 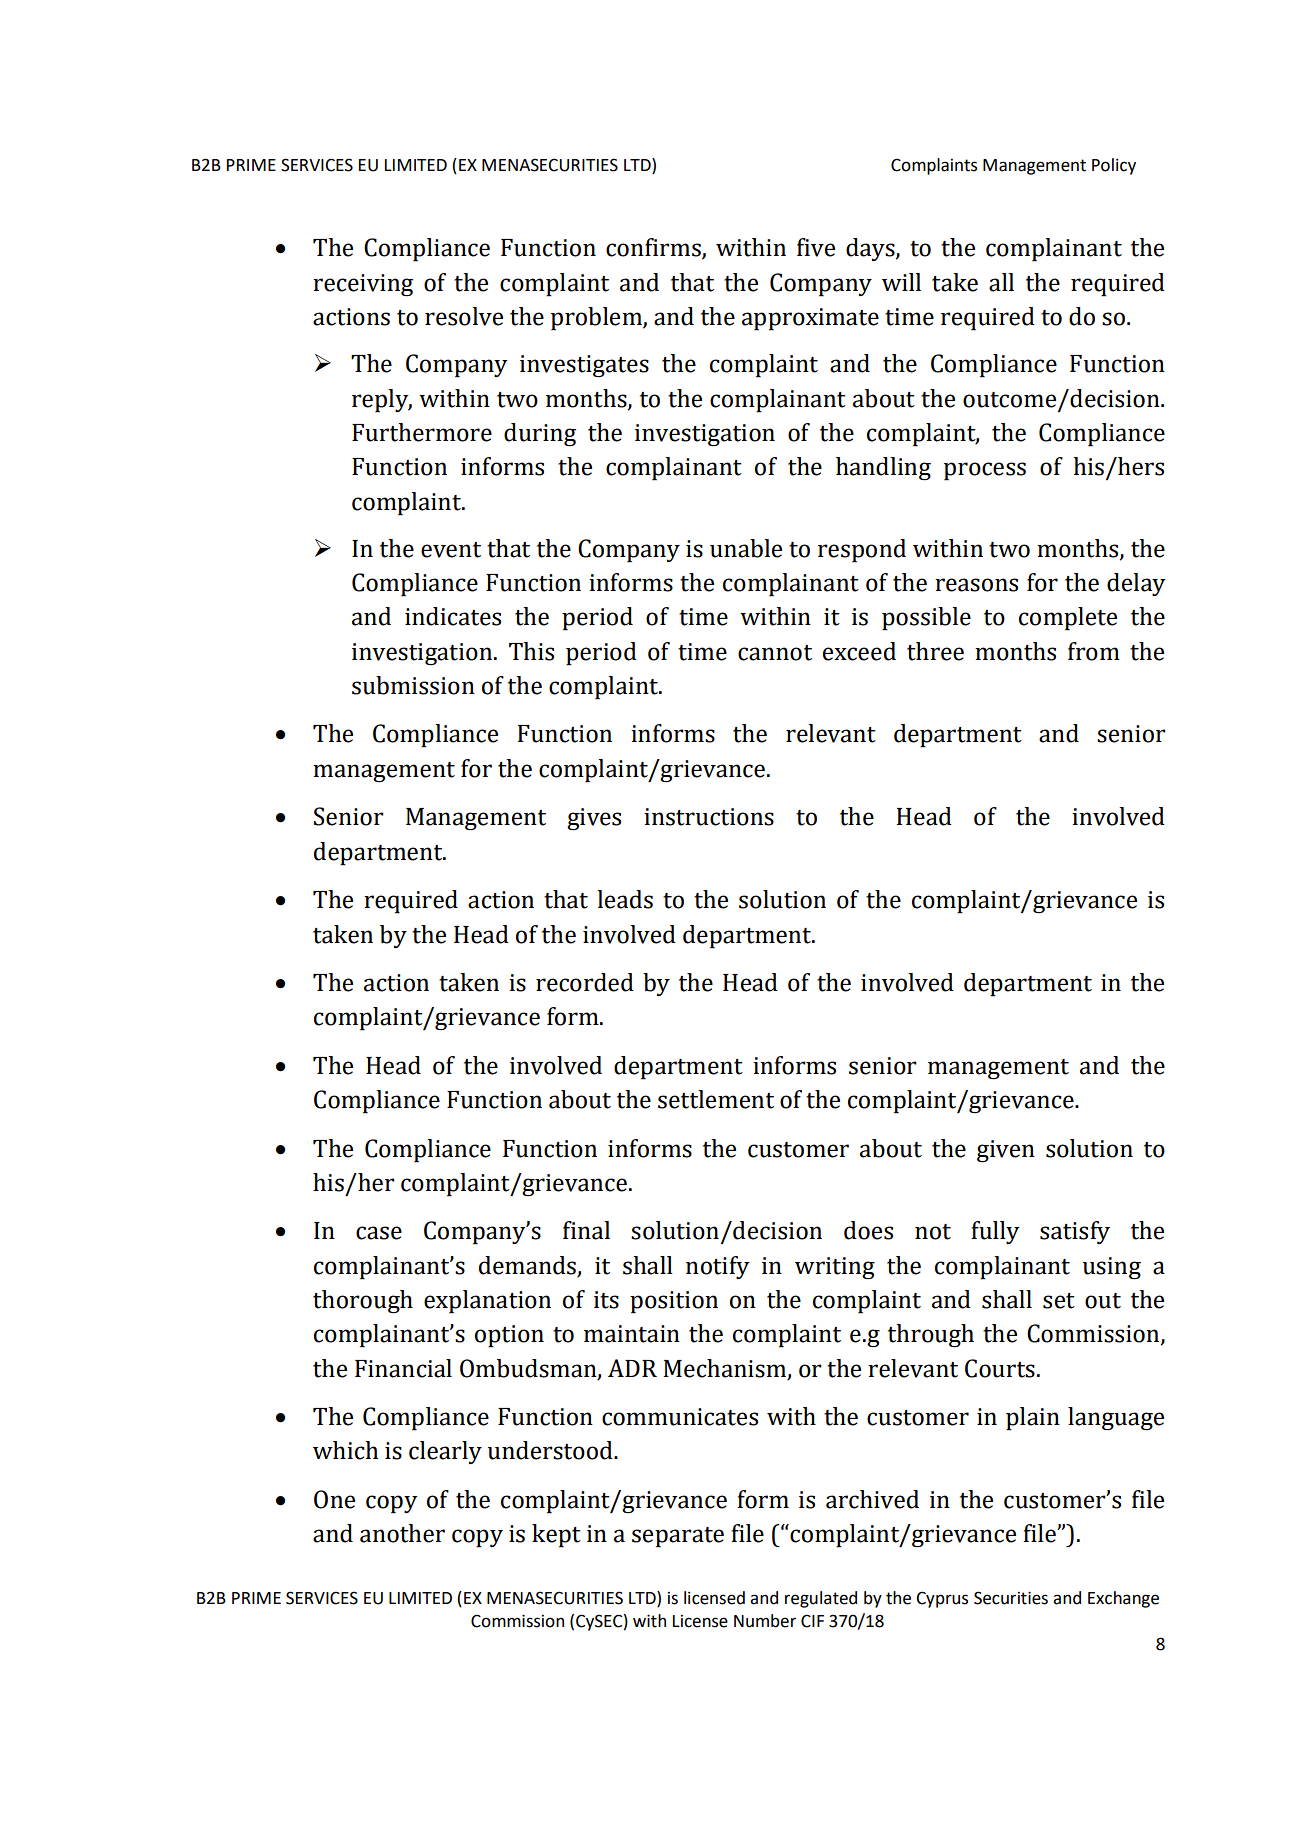 I want to click on Exchange, so click(x=1123, y=1599).
